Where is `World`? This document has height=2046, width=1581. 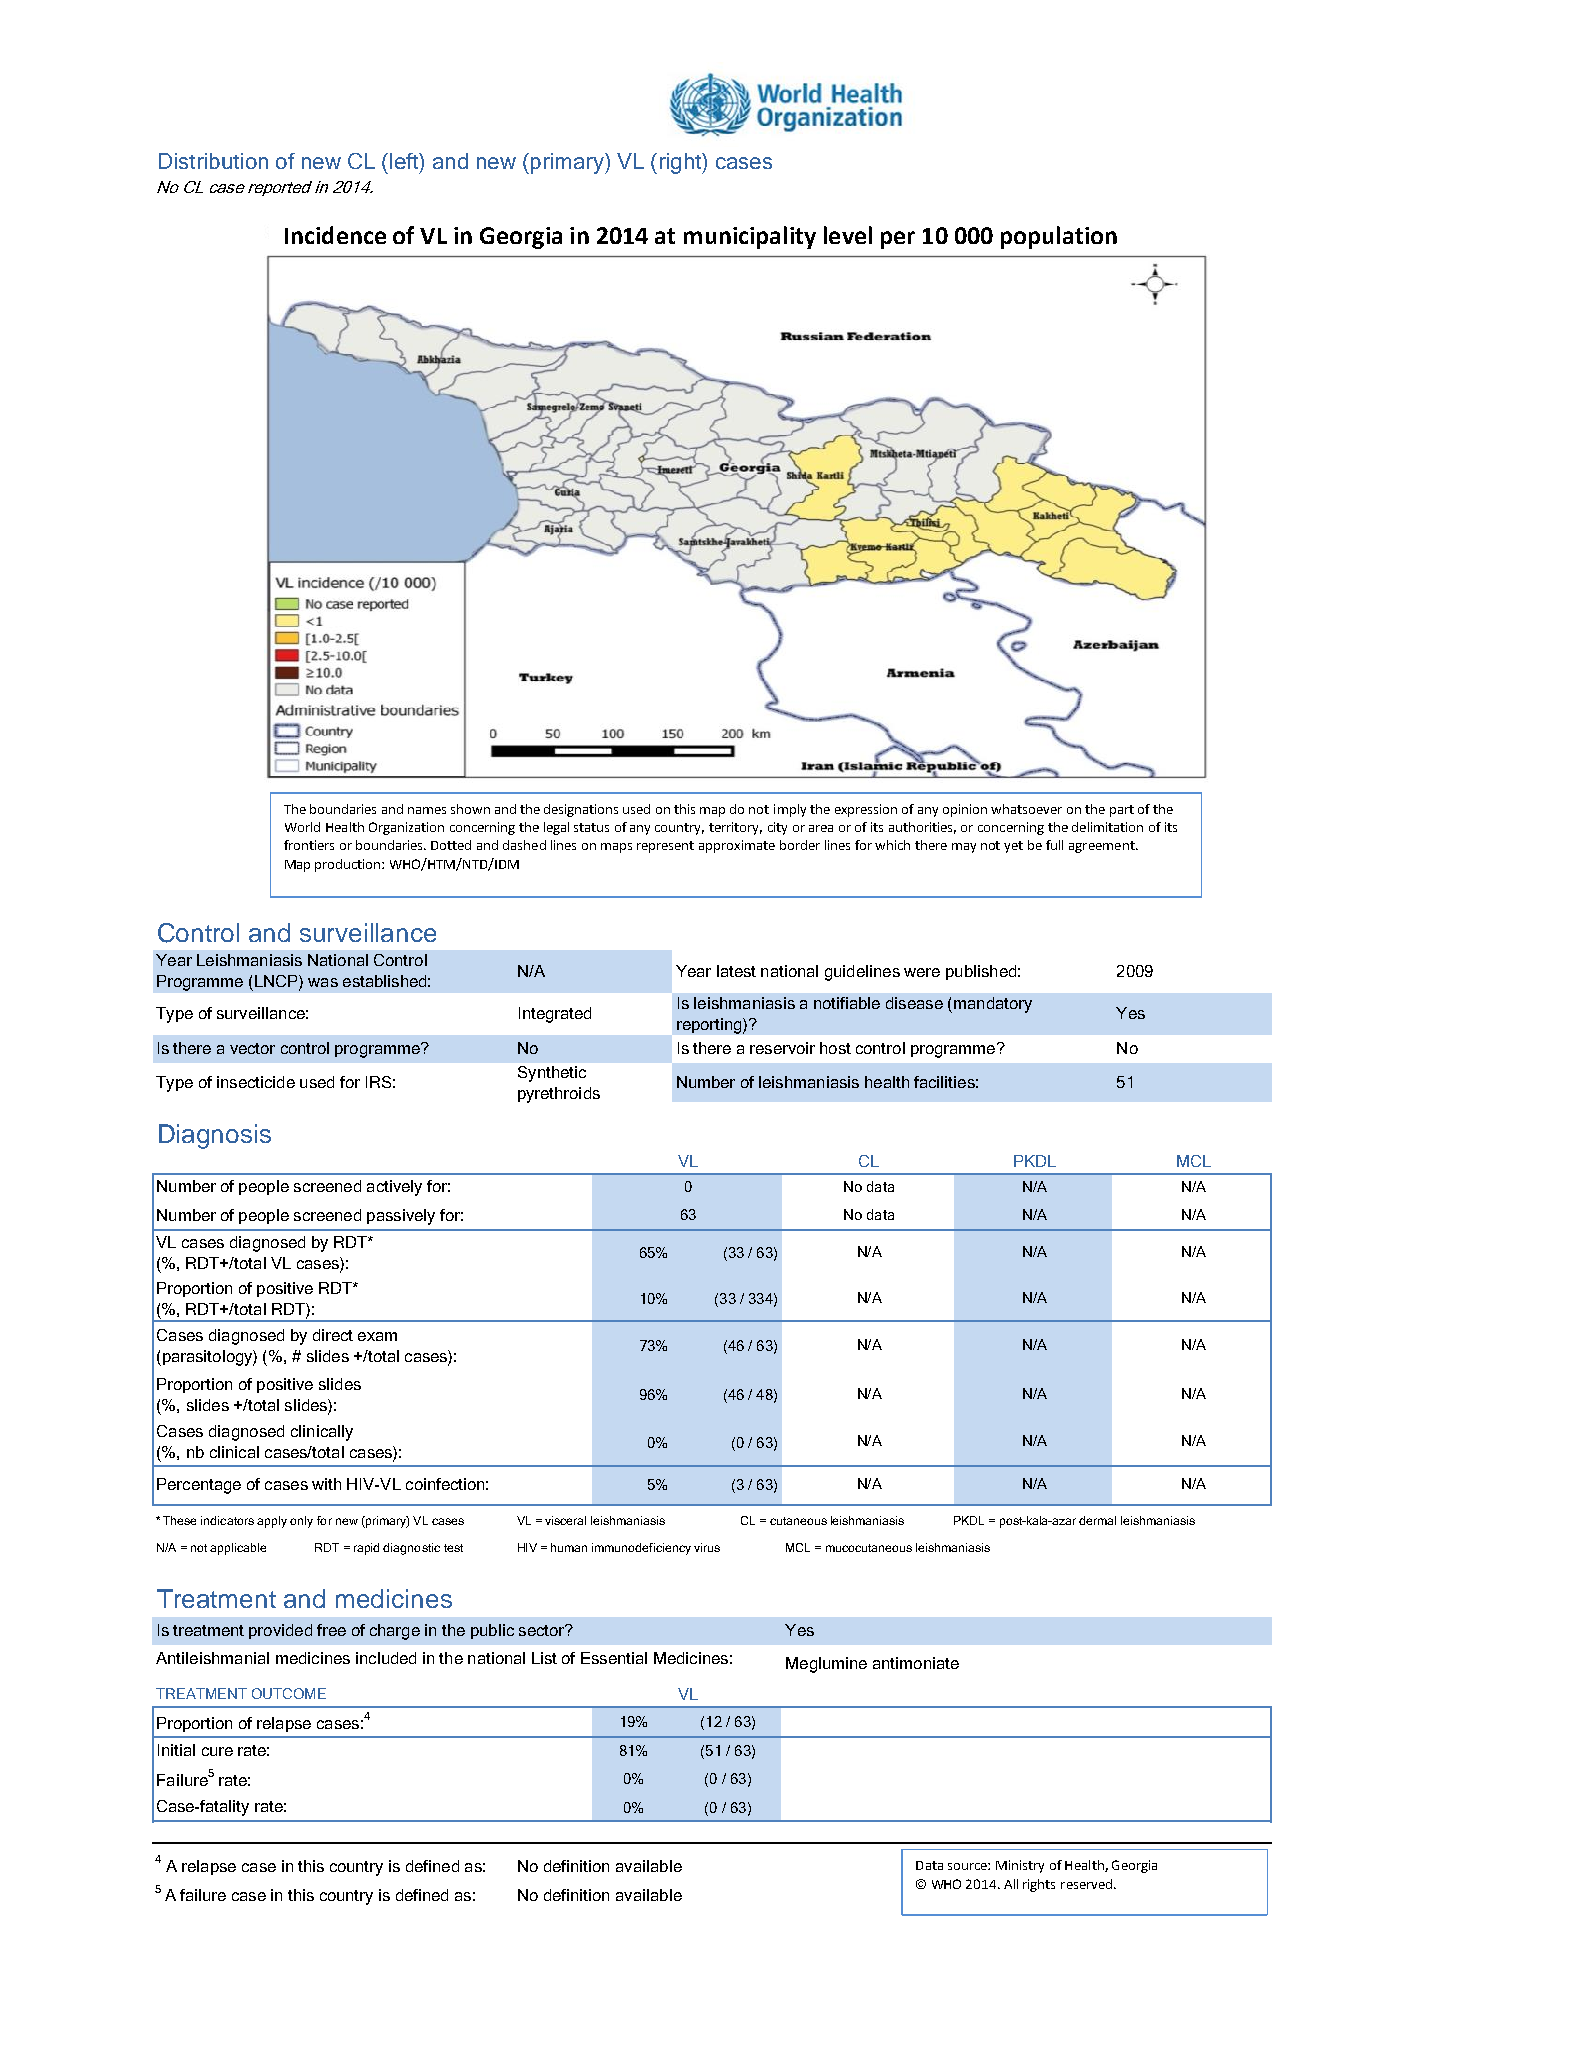 World is located at coordinates (302, 827).
